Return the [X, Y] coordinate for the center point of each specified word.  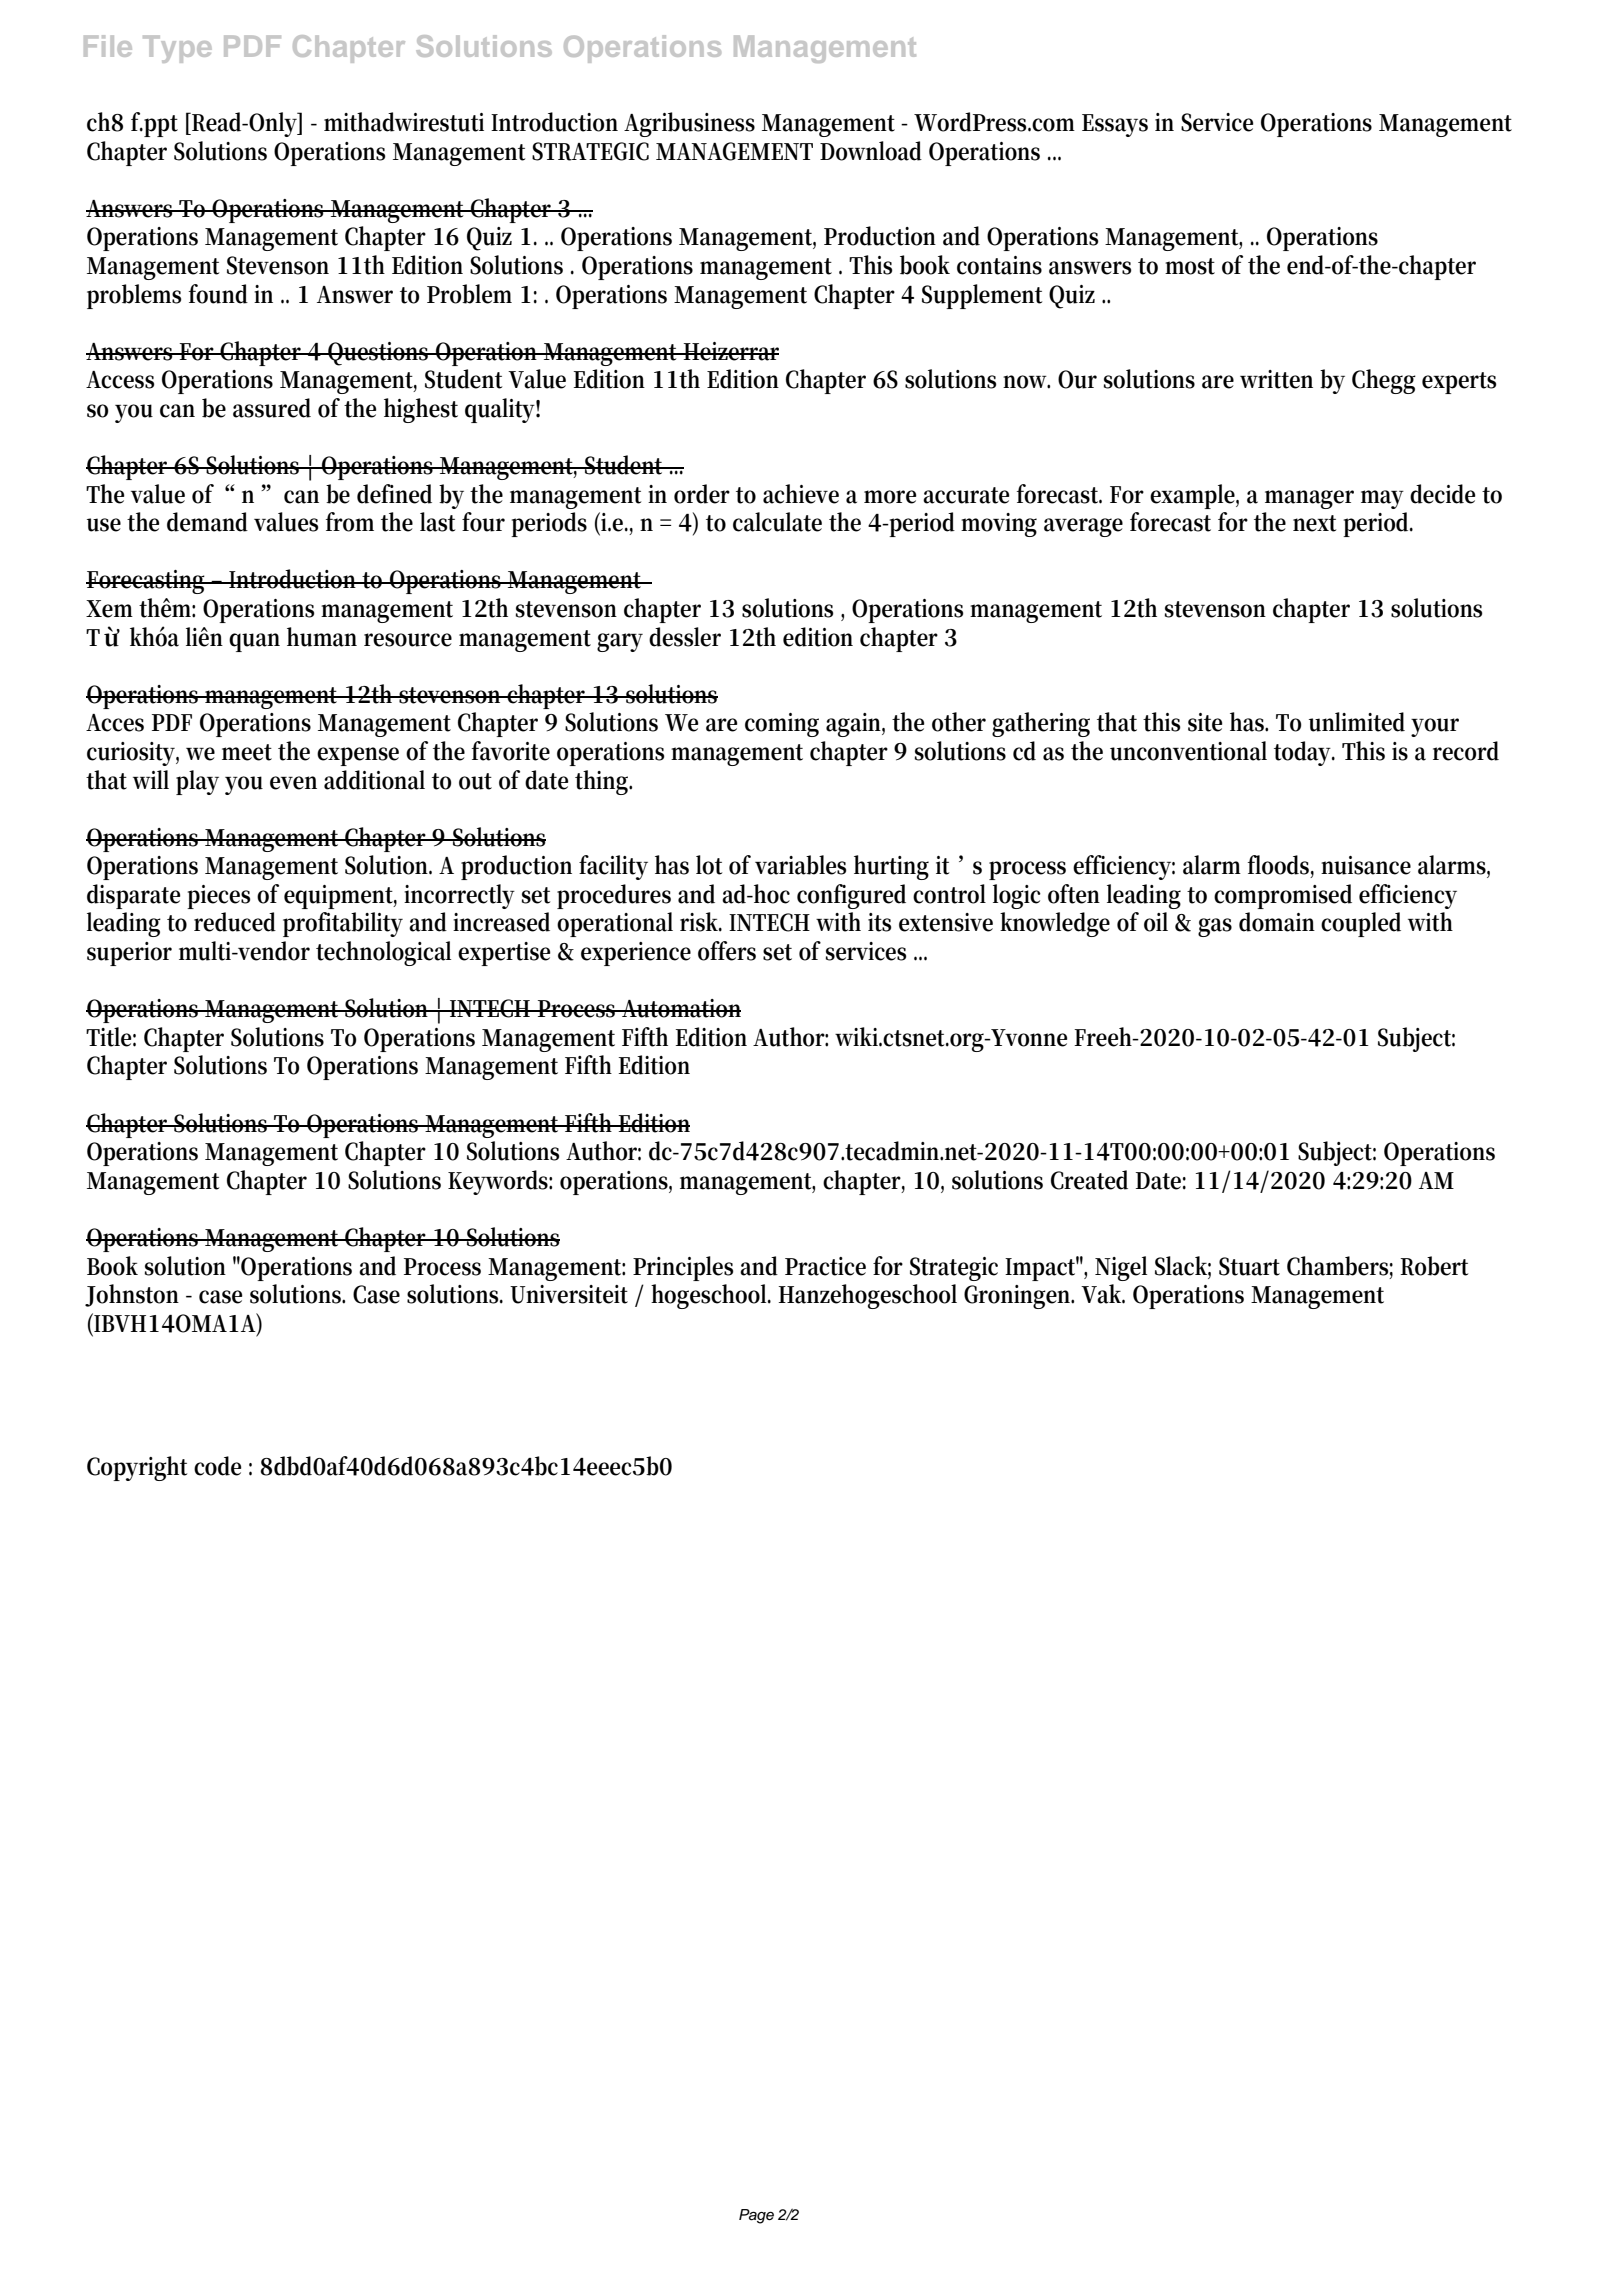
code [217, 1466]
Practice [825, 1266]
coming [782, 725]
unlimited [1357, 722]
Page [756, 2216]
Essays [1115, 125]
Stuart [1249, 1266]
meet [247, 752]
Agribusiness [689, 124]
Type [177, 49]
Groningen [1019, 1297]
